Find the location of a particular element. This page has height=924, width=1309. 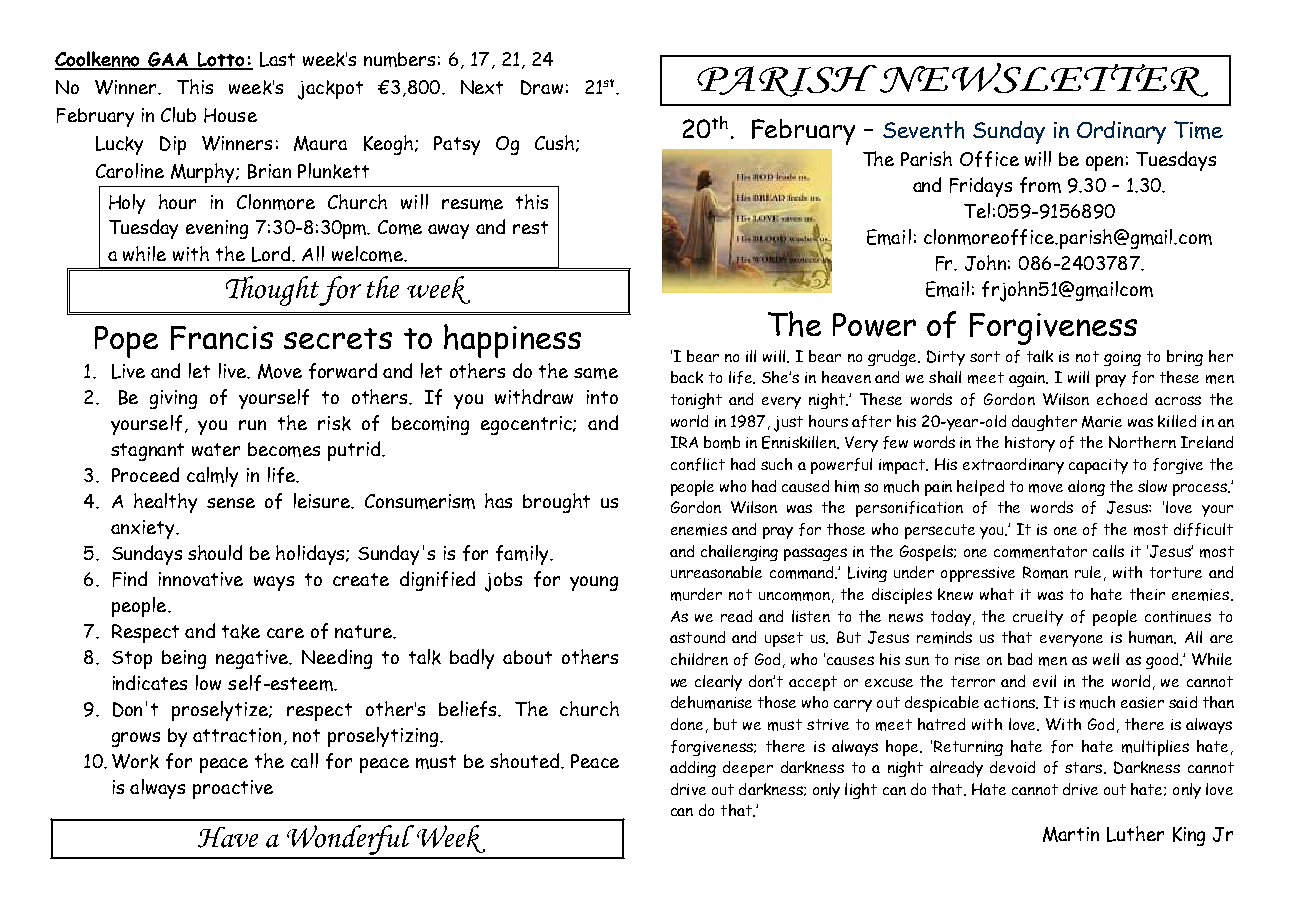

Lotto is located at coordinates (221, 60).
